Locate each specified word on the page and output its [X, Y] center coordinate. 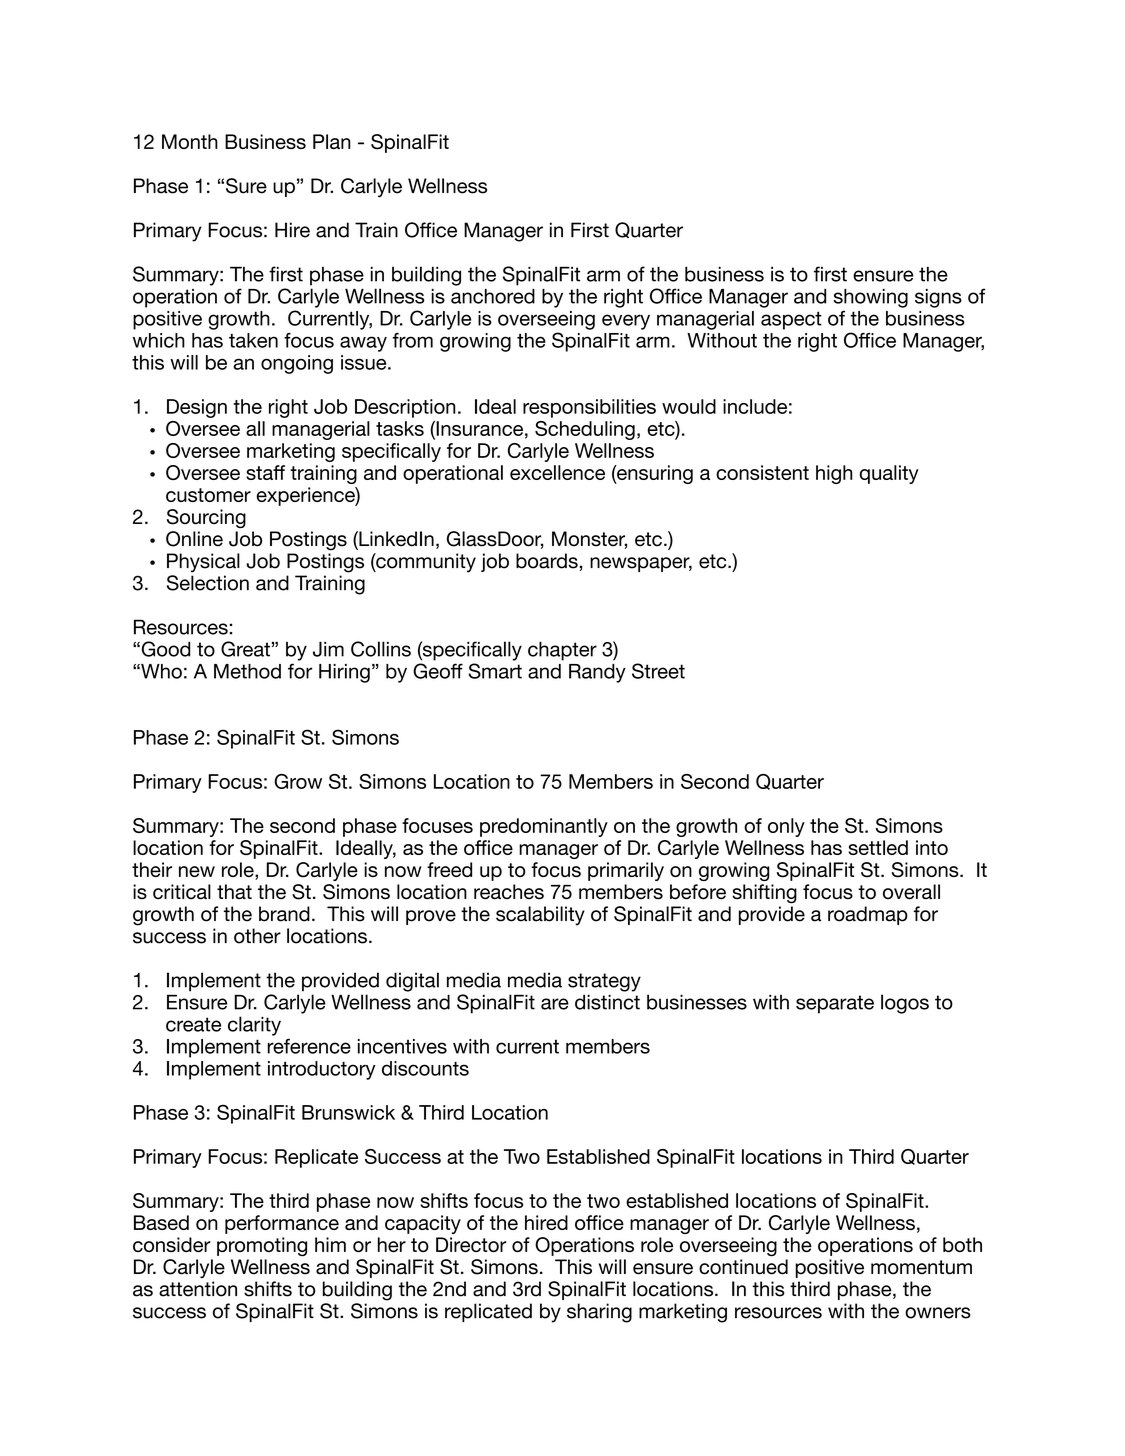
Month [190, 141]
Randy [597, 673]
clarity [254, 1026]
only [786, 827]
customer [208, 495]
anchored [493, 296]
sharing [599, 1313]
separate [835, 1004]
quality [889, 474]
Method [247, 671]
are [555, 1004]
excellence [557, 472]
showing [871, 298]
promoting [262, 1246]
